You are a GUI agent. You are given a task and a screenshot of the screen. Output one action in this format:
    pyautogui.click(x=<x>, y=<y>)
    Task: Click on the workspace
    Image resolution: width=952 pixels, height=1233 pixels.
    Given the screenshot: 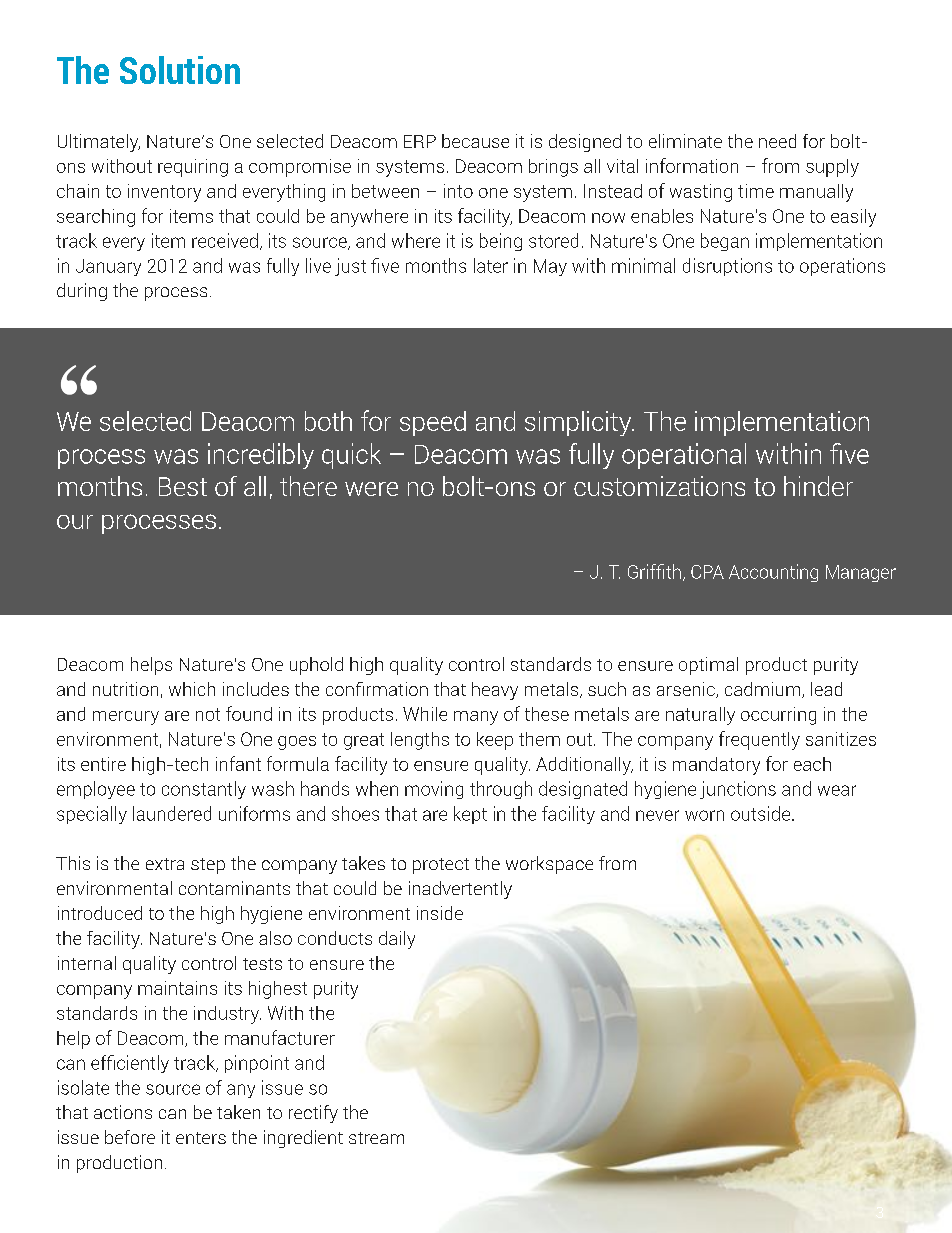 What is the action you would take?
    pyautogui.click(x=549, y=865)
